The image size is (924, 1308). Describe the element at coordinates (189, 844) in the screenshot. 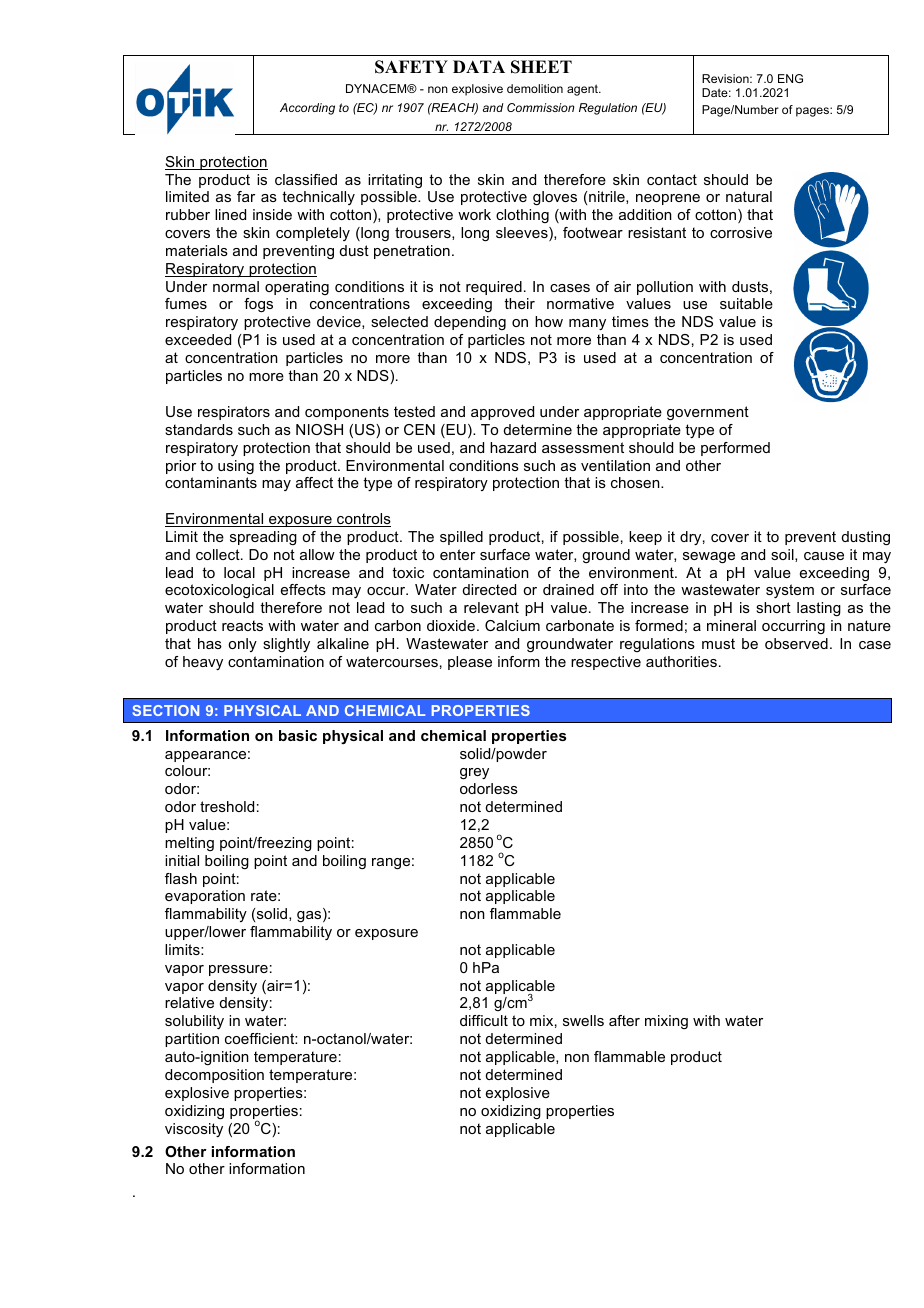

I see `melting` at that location.
